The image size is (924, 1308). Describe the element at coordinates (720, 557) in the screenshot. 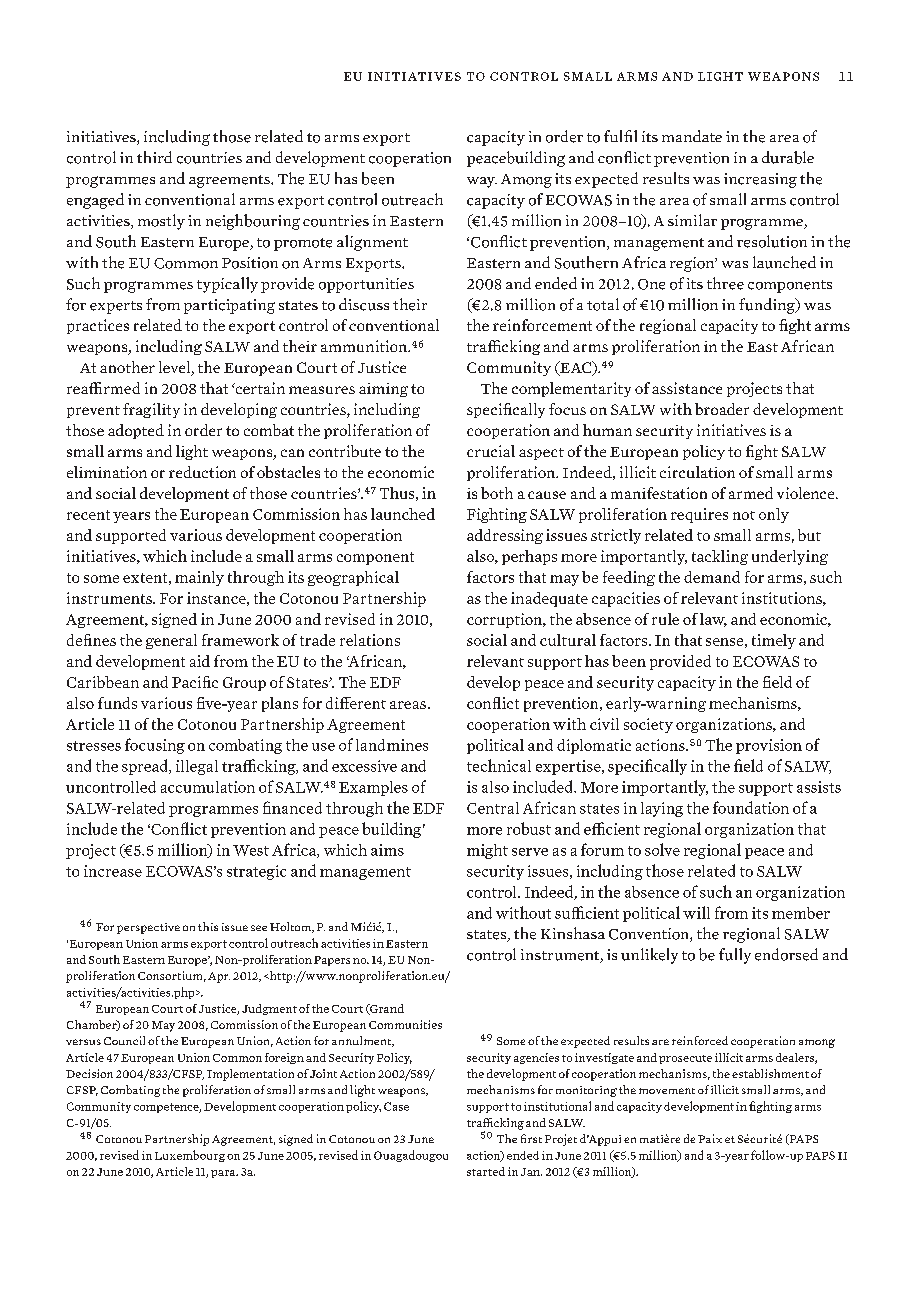

I see `tackling` at that location.
